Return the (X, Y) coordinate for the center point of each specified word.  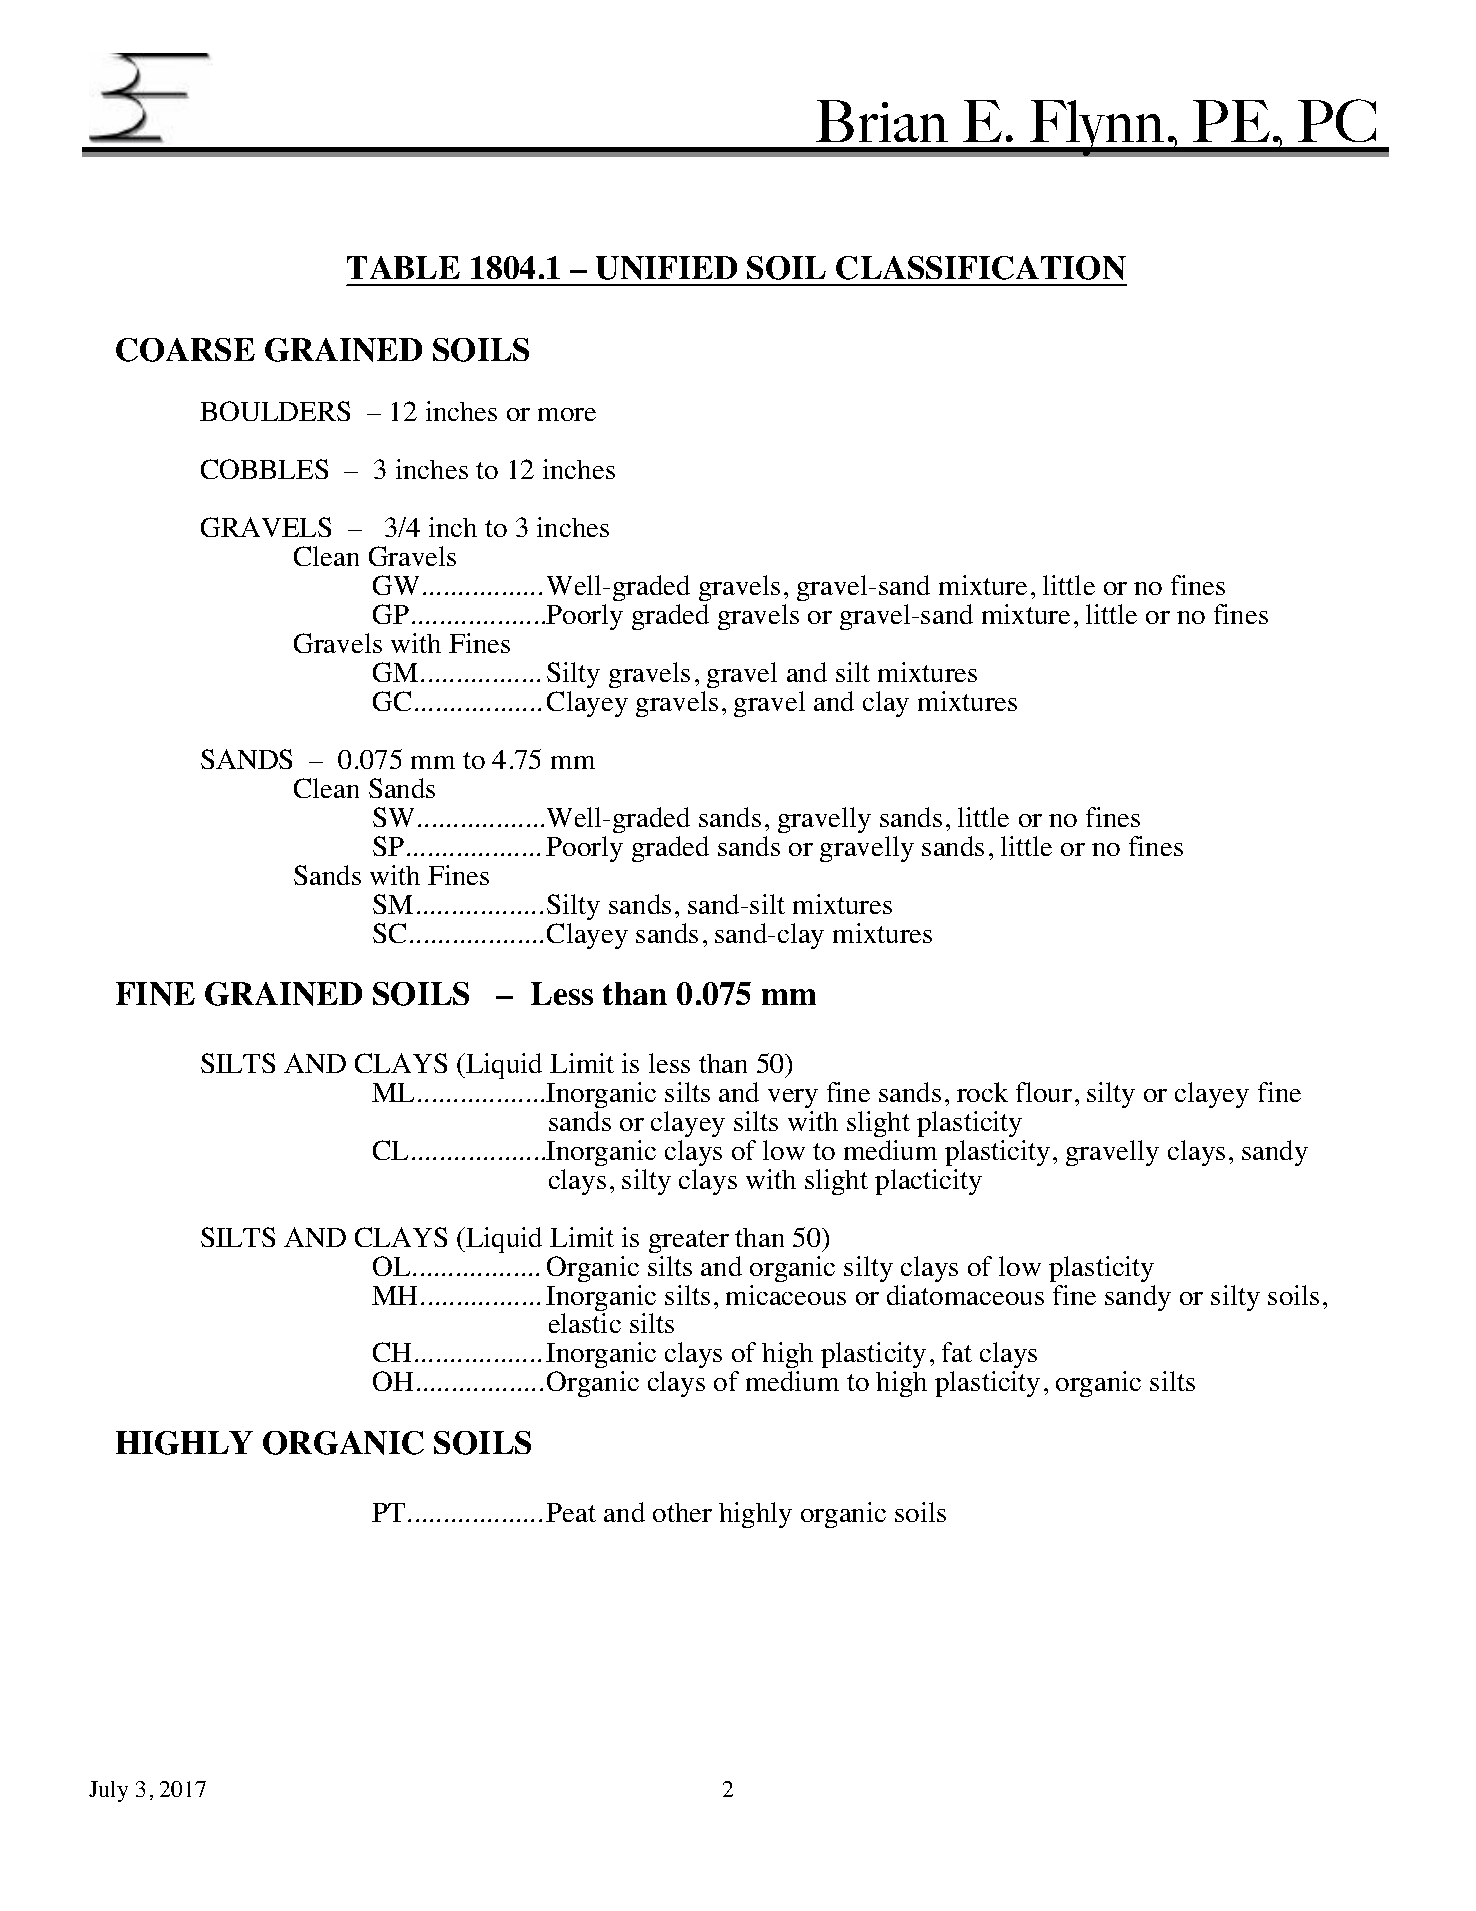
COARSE (185, 350)
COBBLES (264, 469)
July (108, 1791)
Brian (882, 121)
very (793, 1098)
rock (982, 1092)
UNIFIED (666, 268)
